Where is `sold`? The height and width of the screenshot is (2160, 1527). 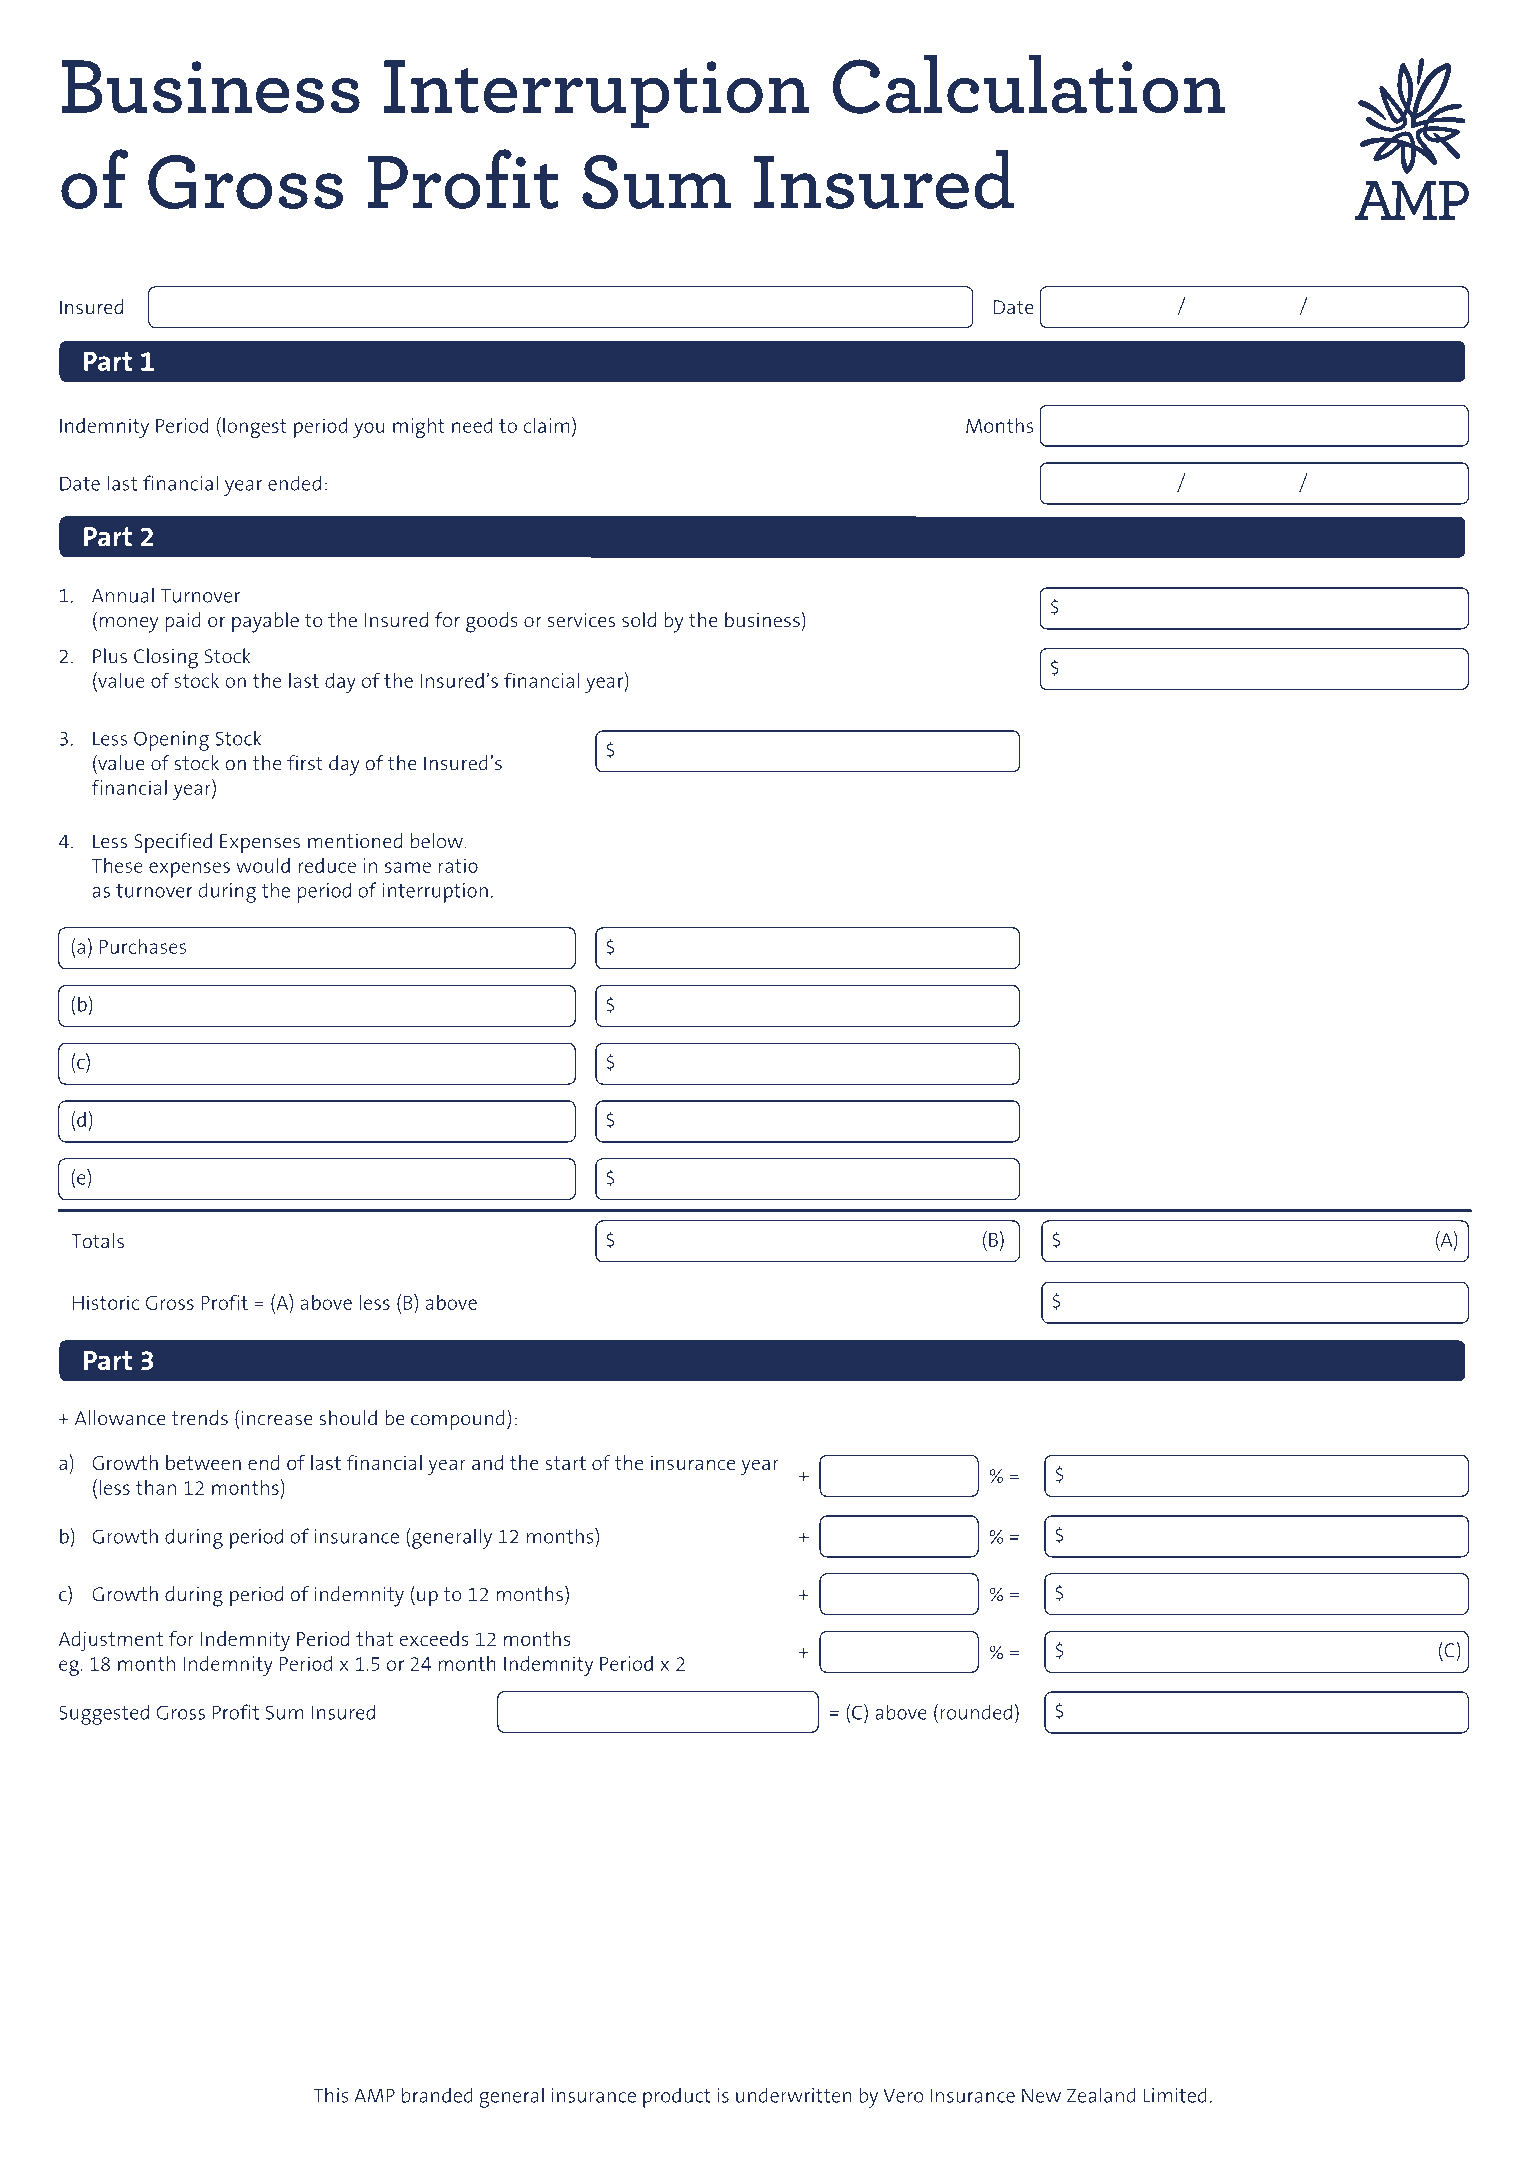 sold is located at coordinates (639, 620).
